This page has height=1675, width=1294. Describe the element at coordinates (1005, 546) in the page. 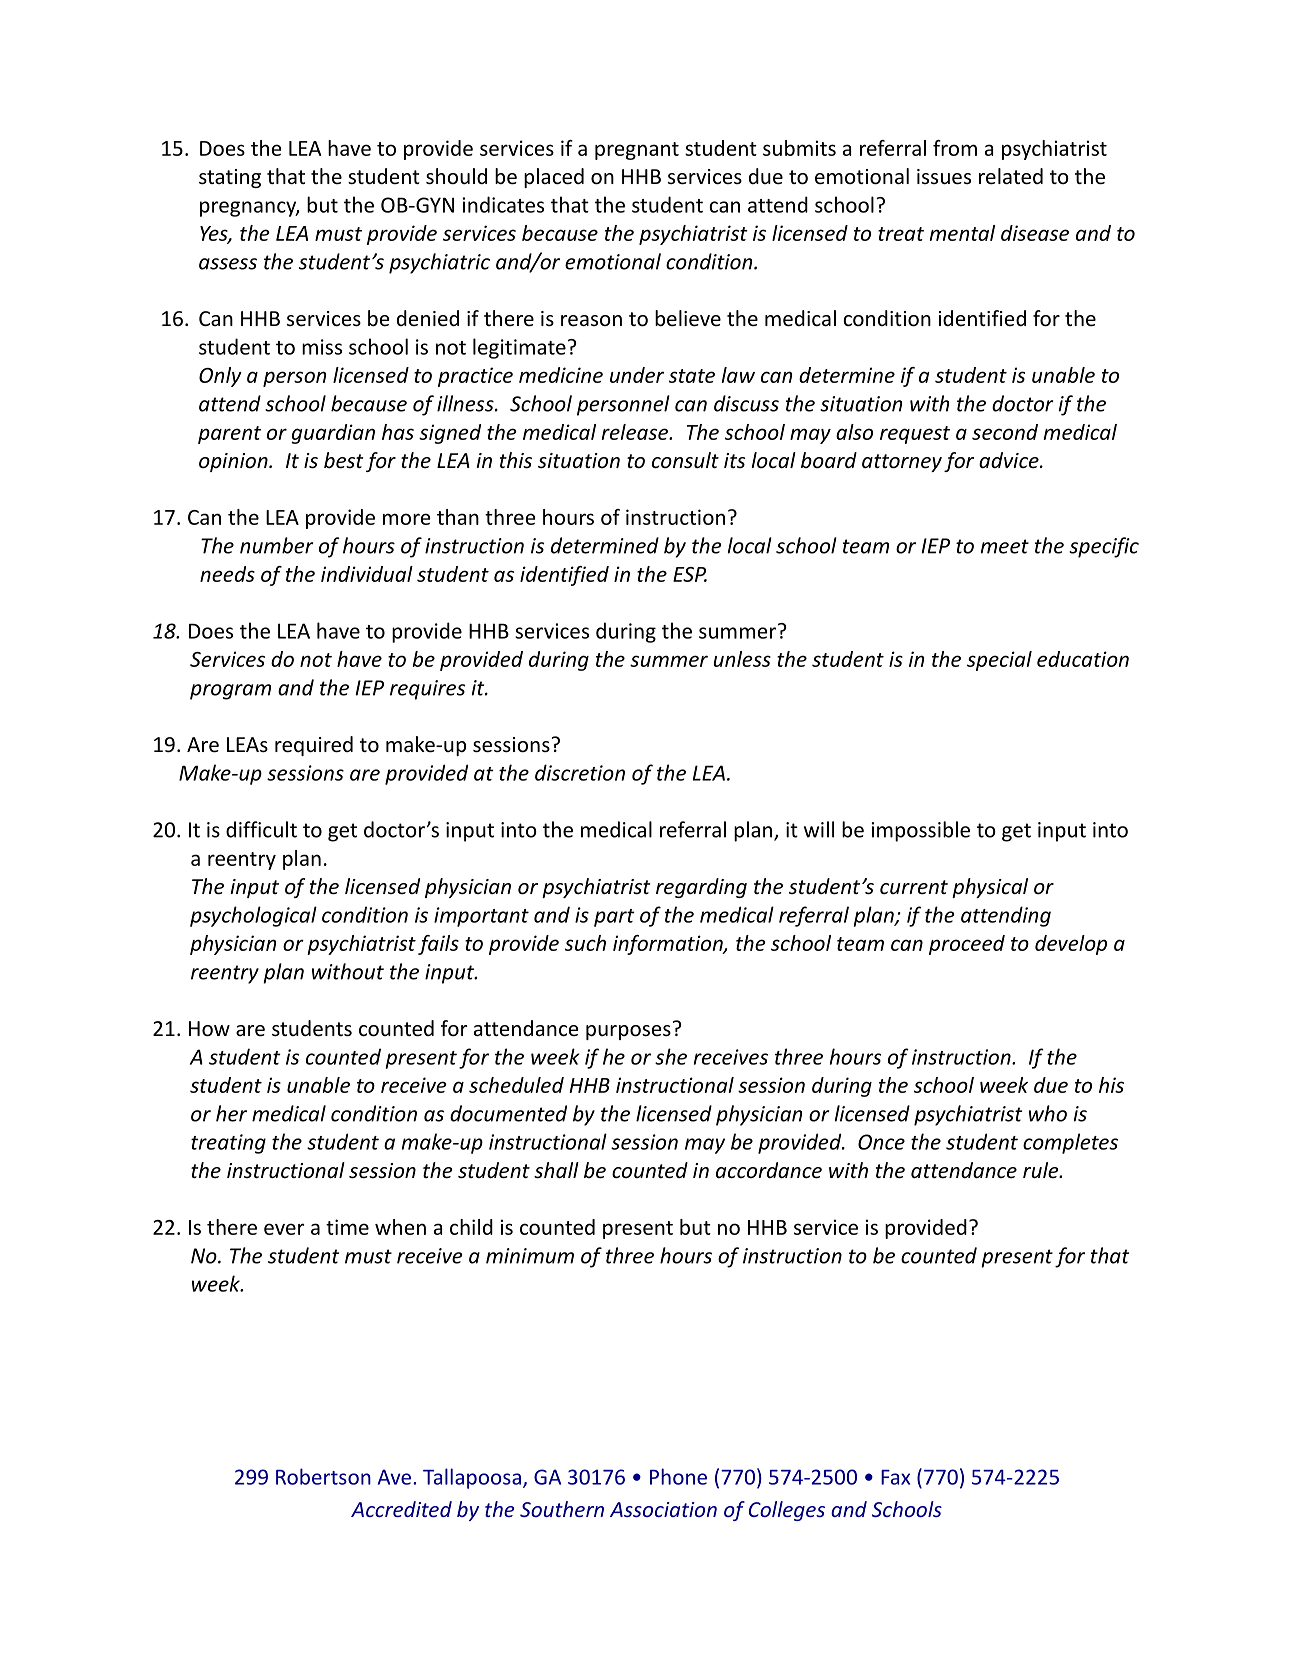

I see `meet` at that location.
